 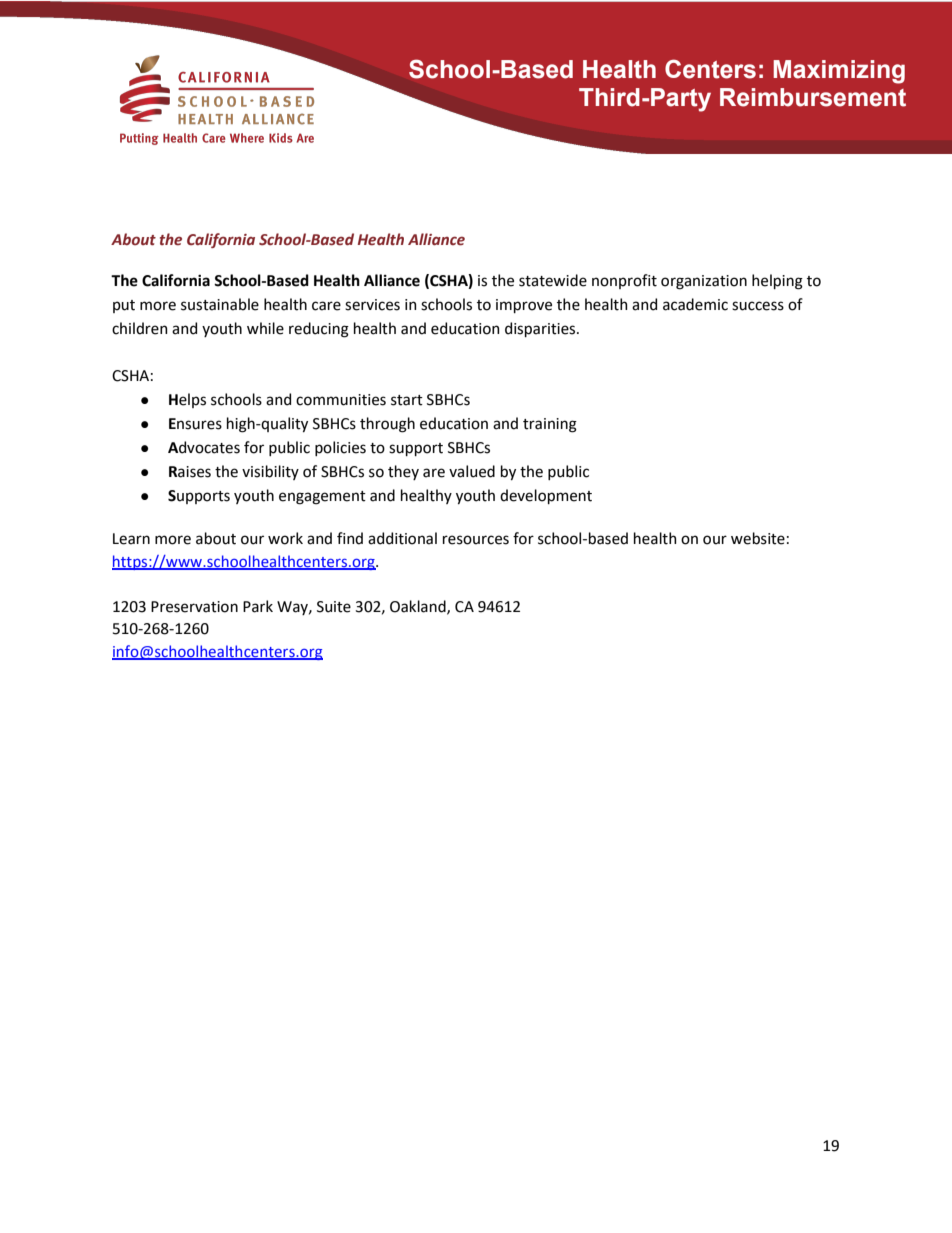 I want to click on statewide, so click(x=553, y=280).
